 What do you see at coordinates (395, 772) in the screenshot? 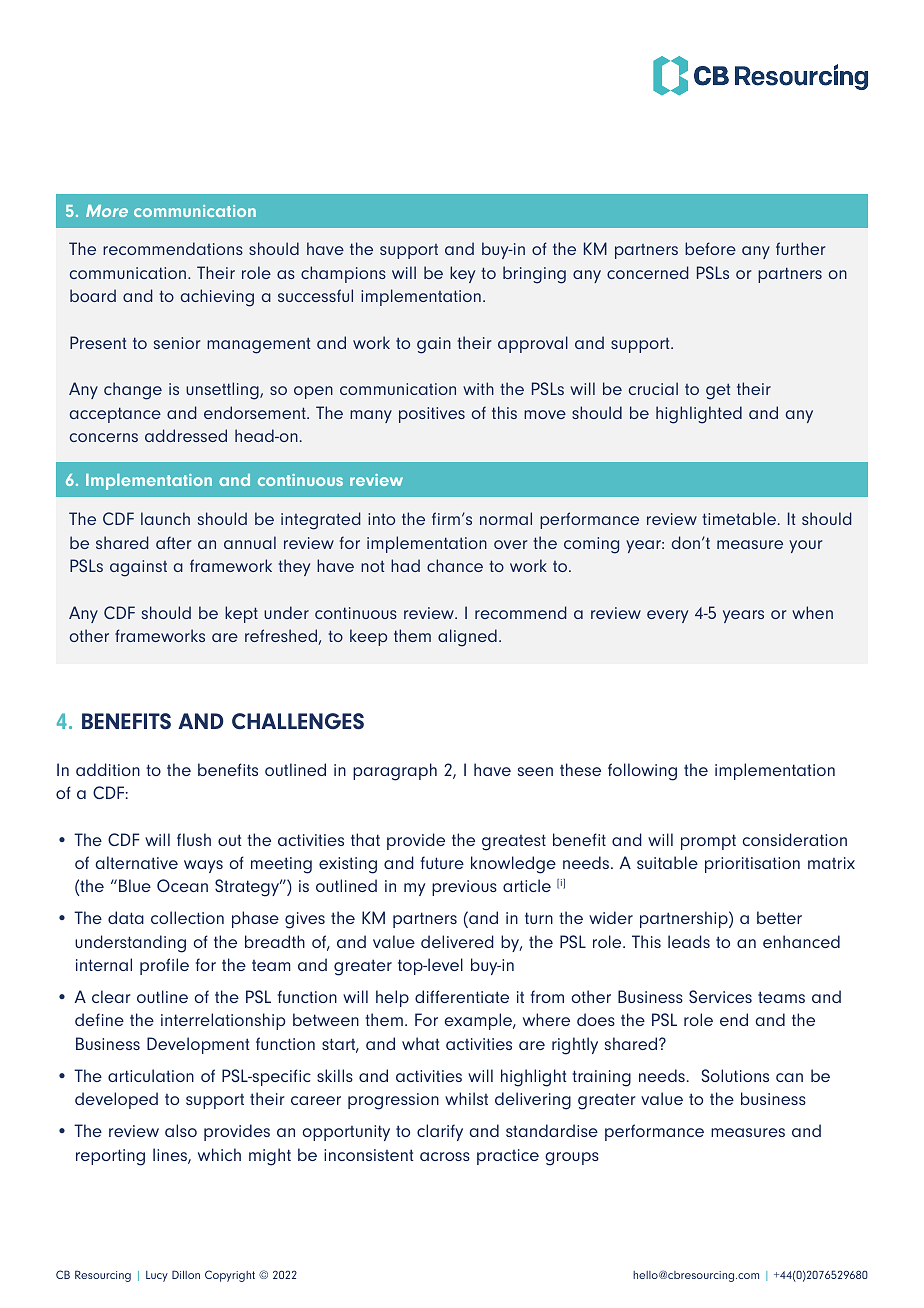
I see `paragraph` at bounding box center [395, 772].
